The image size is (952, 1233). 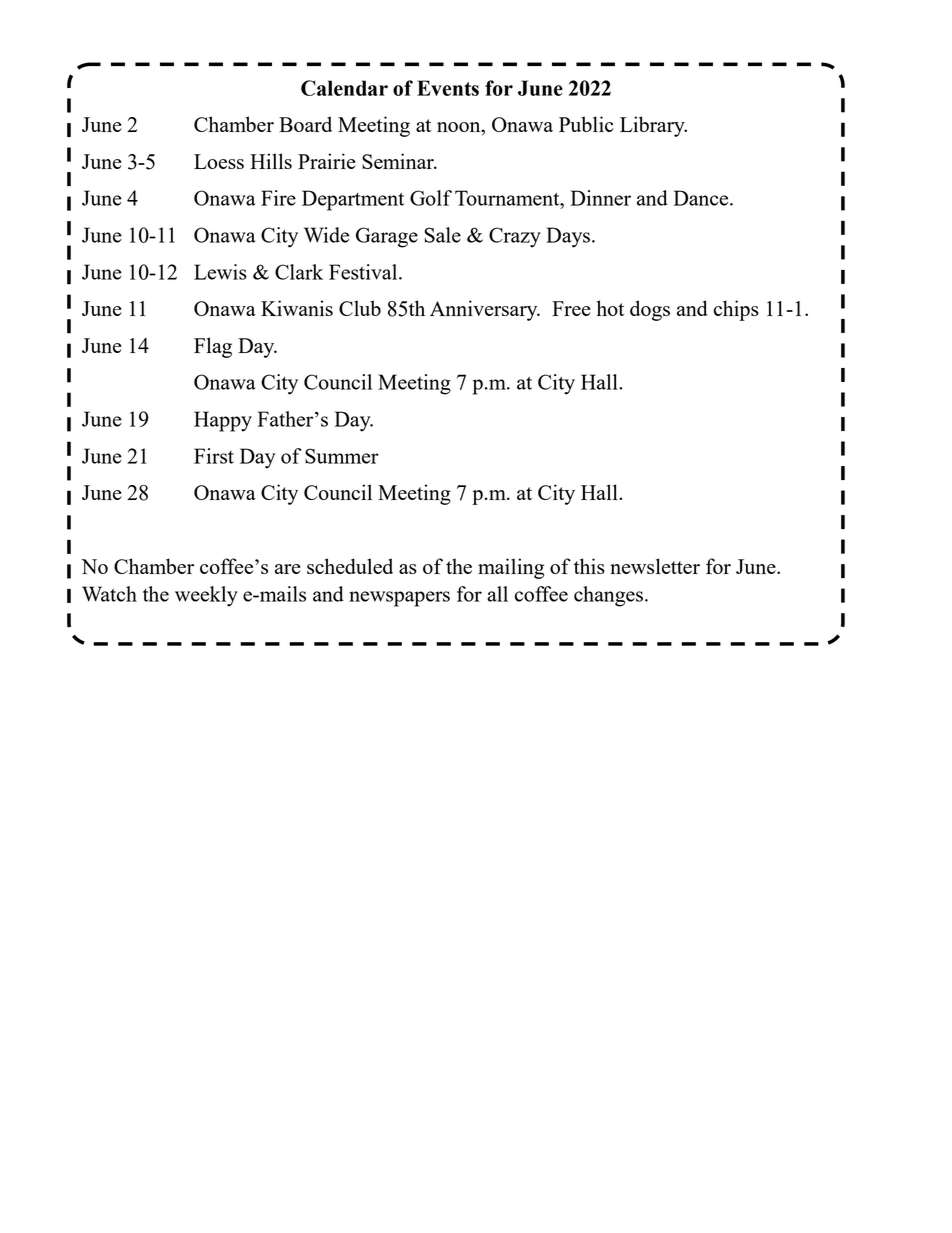 I want to click on newspapers, so click(x=399, y=599).
